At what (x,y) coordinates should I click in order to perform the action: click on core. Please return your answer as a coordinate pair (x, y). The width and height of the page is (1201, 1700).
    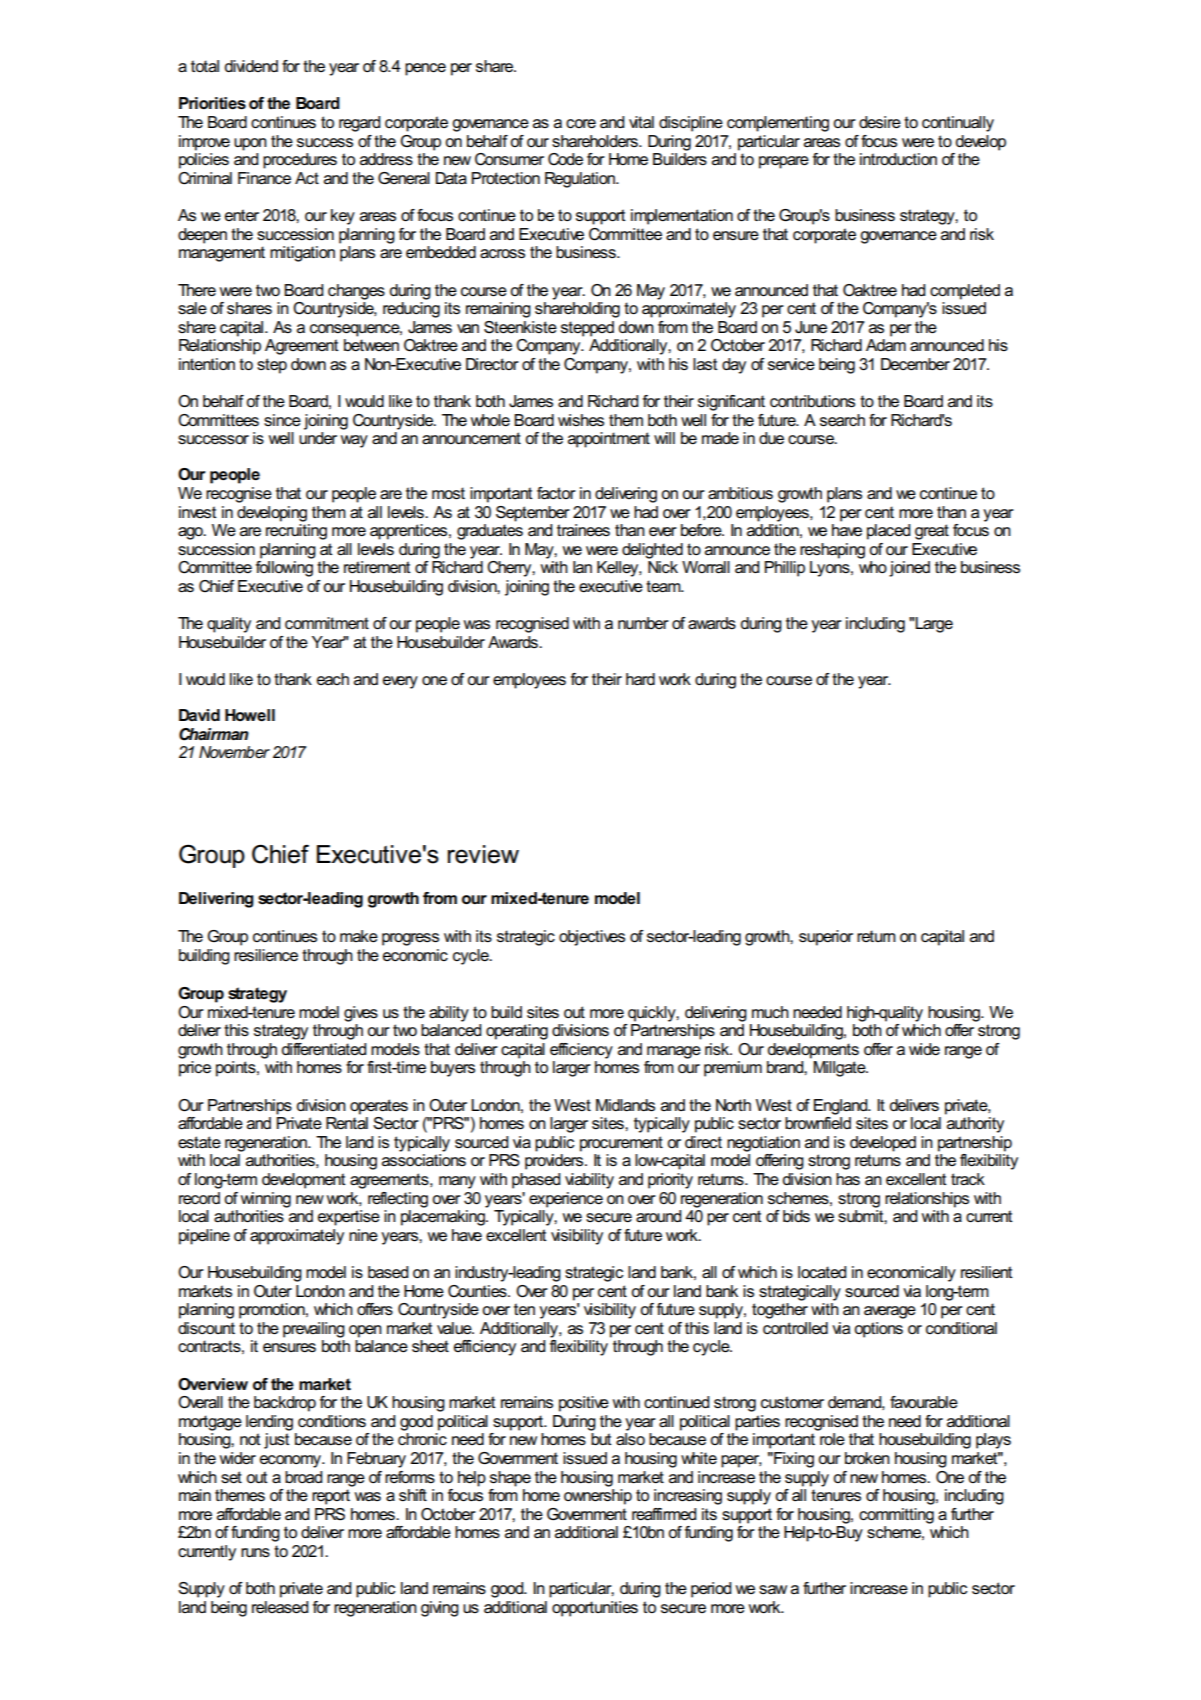
    Looking at the image, I should click on (581, 123).
